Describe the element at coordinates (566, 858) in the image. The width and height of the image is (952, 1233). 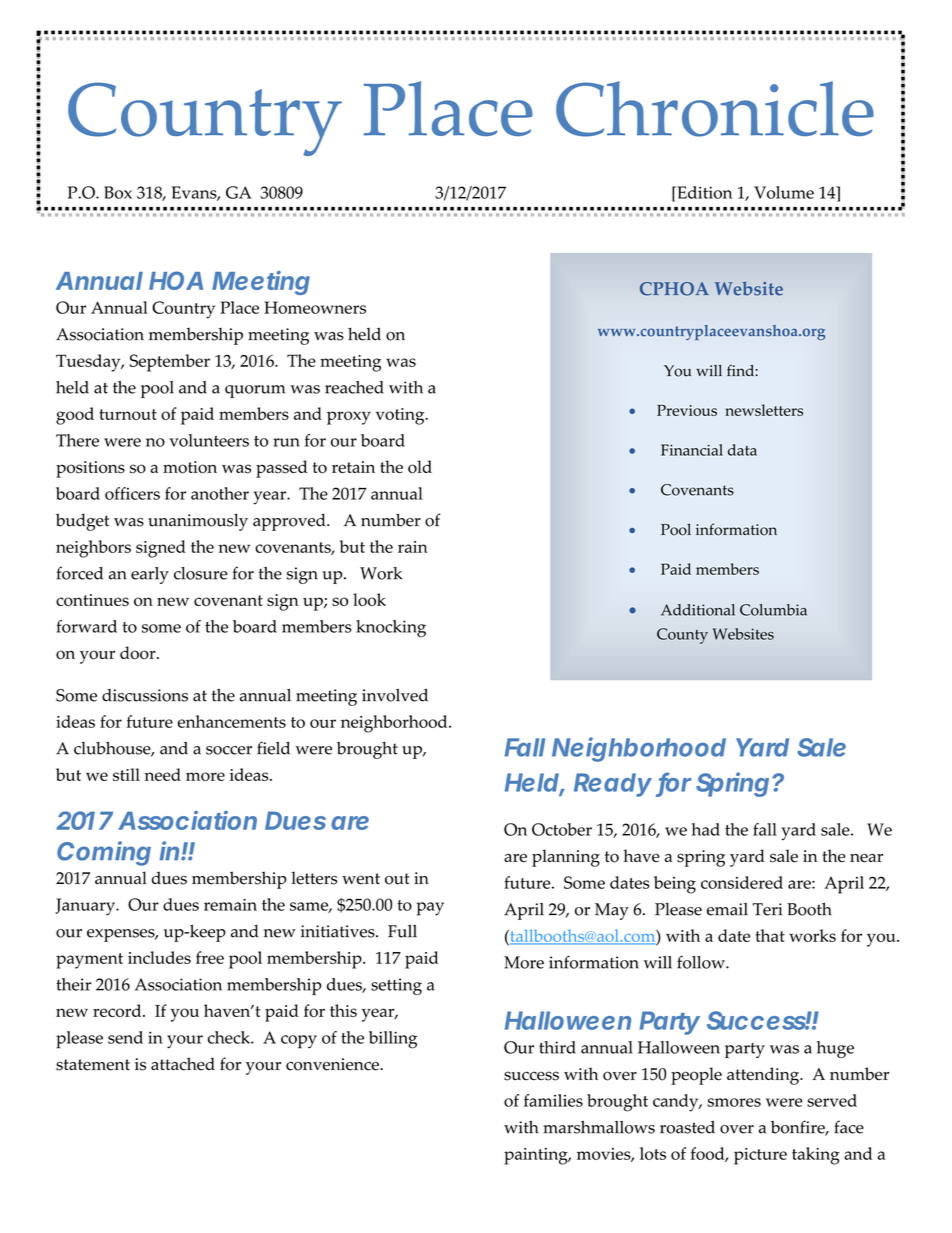
I see `planning` at that location.
